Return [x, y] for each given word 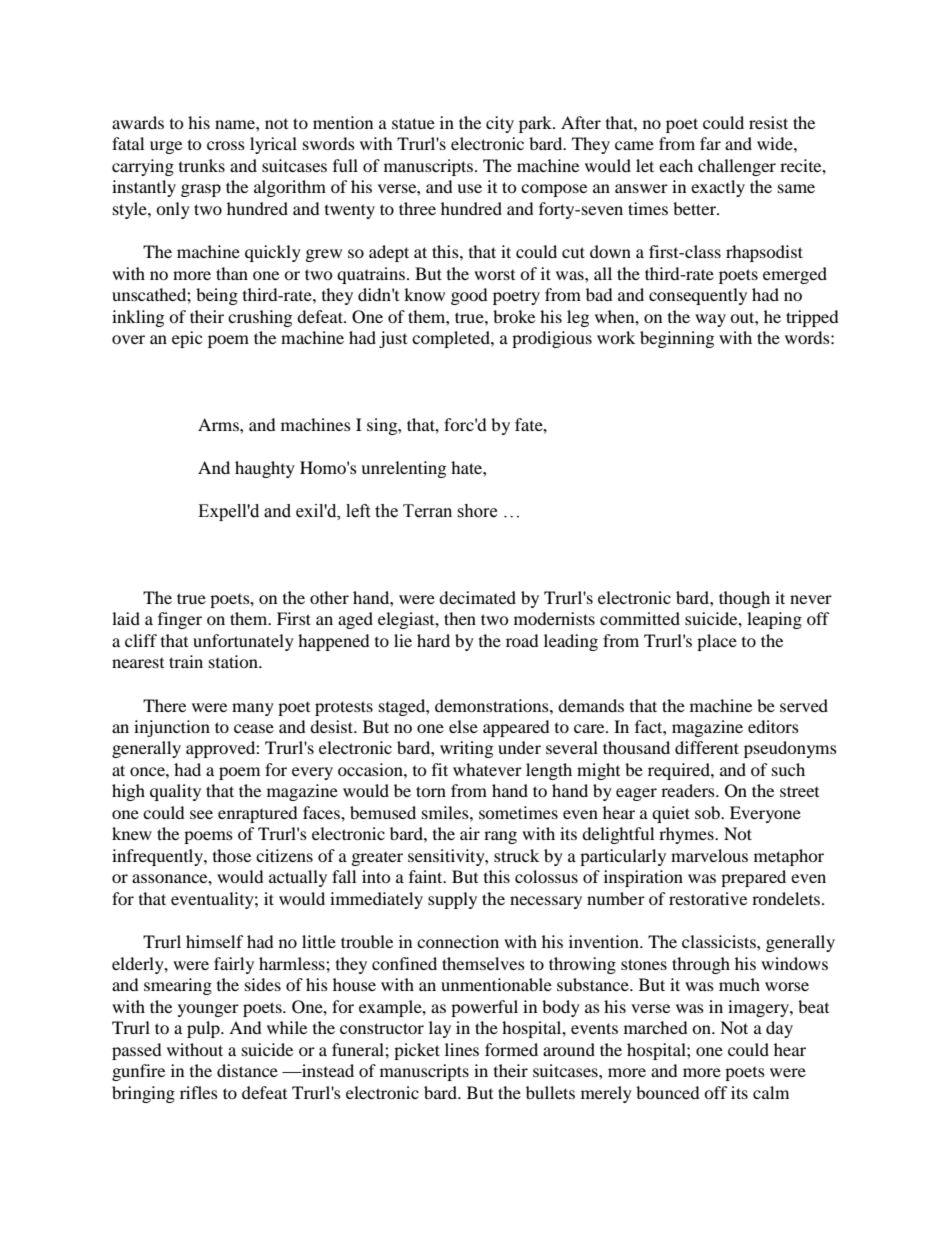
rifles [199, 1092]
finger [180, 620]
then [460, 618]
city [500, 124]
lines [462, 1049]
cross [226, 145]
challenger [737, 167]
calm [771, 1092]
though [744, 599]
